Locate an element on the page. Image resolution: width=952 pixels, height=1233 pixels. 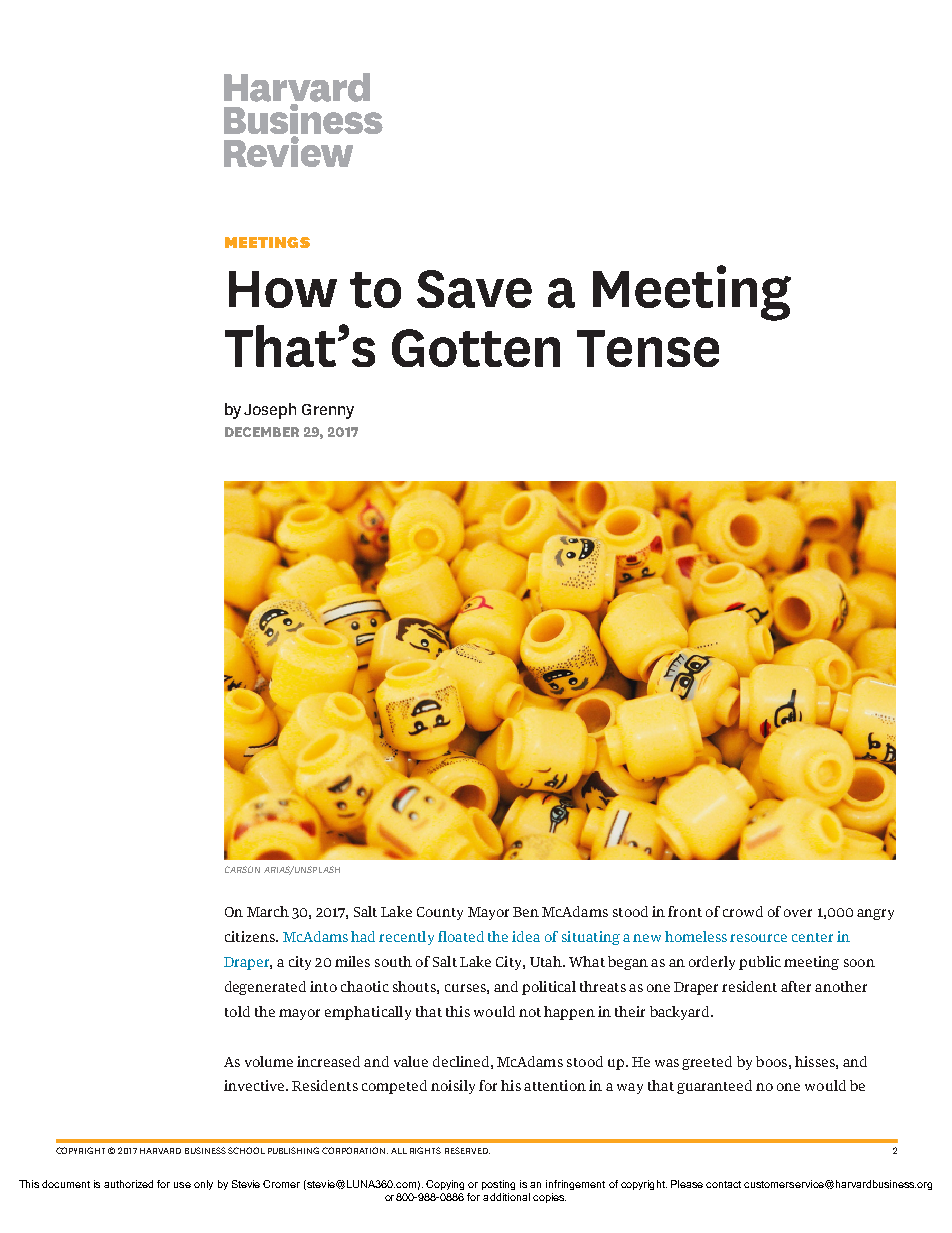
DECEMBER is located at coordinates (262, 432).
